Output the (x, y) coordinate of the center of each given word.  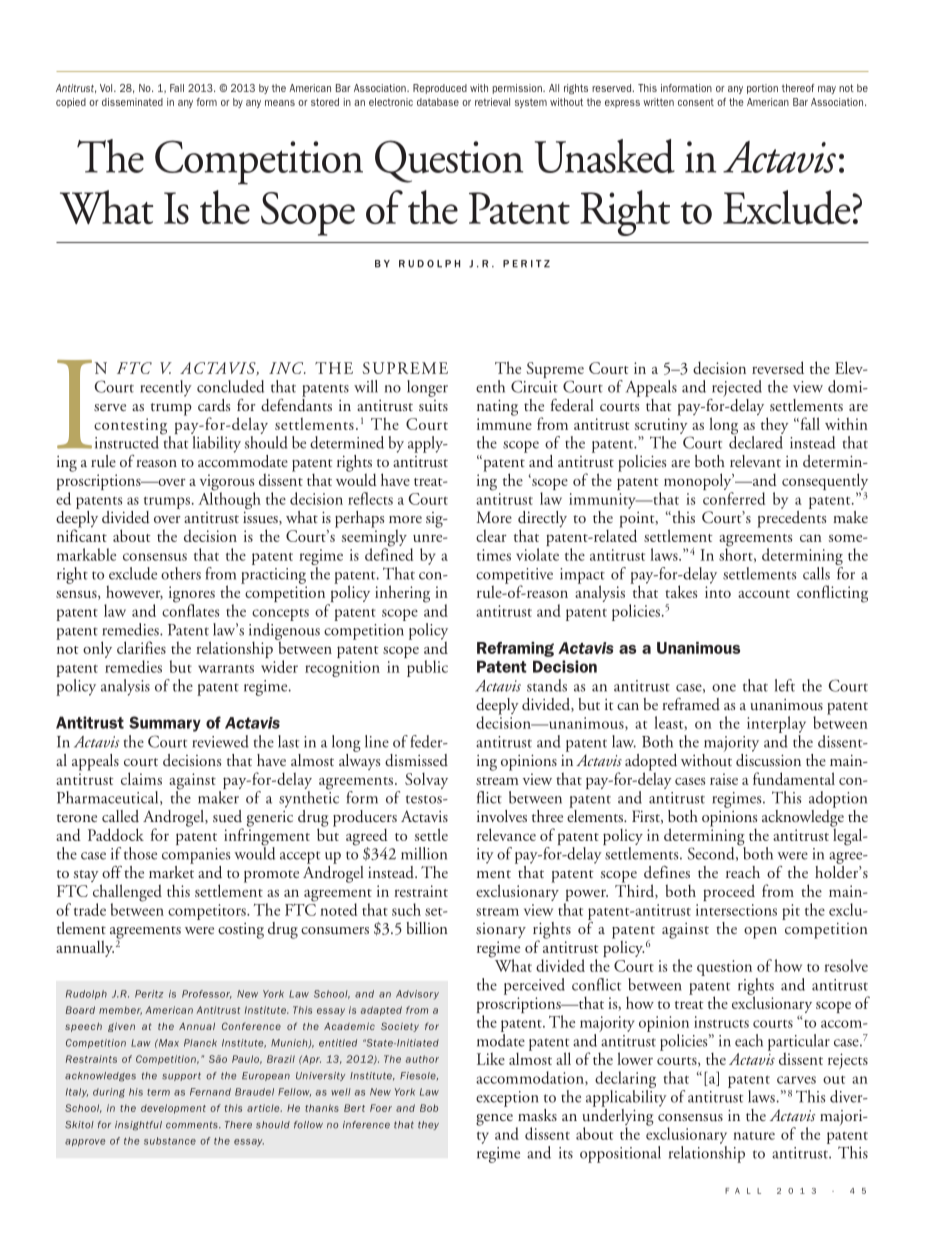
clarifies (141, 647)
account (764, 594)
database (438, 102)
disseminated (132, 102)
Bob (429, 1108)
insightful (138, 1126)
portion (762, 89)
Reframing (515, 649)
